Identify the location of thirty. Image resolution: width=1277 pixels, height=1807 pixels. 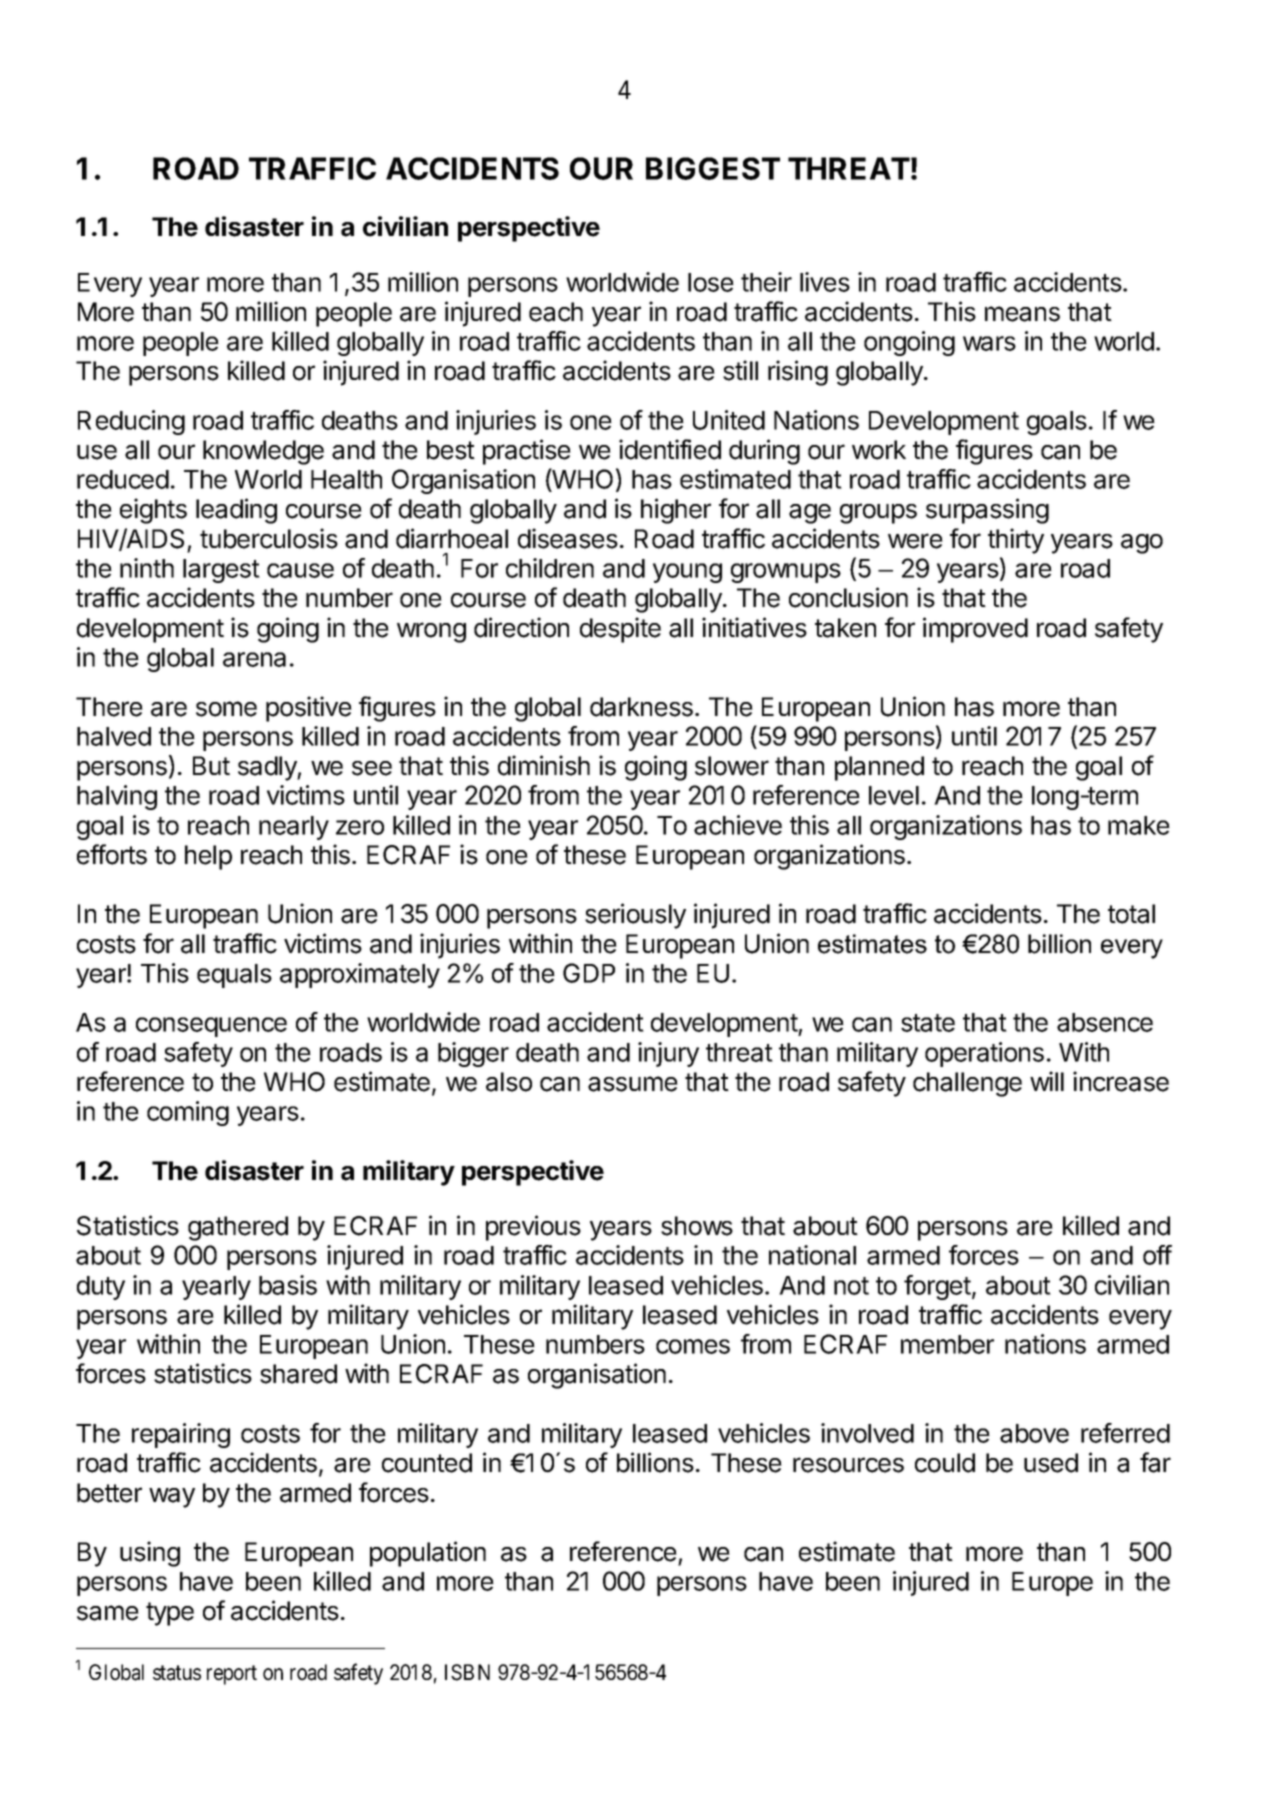
(1016, 541).
